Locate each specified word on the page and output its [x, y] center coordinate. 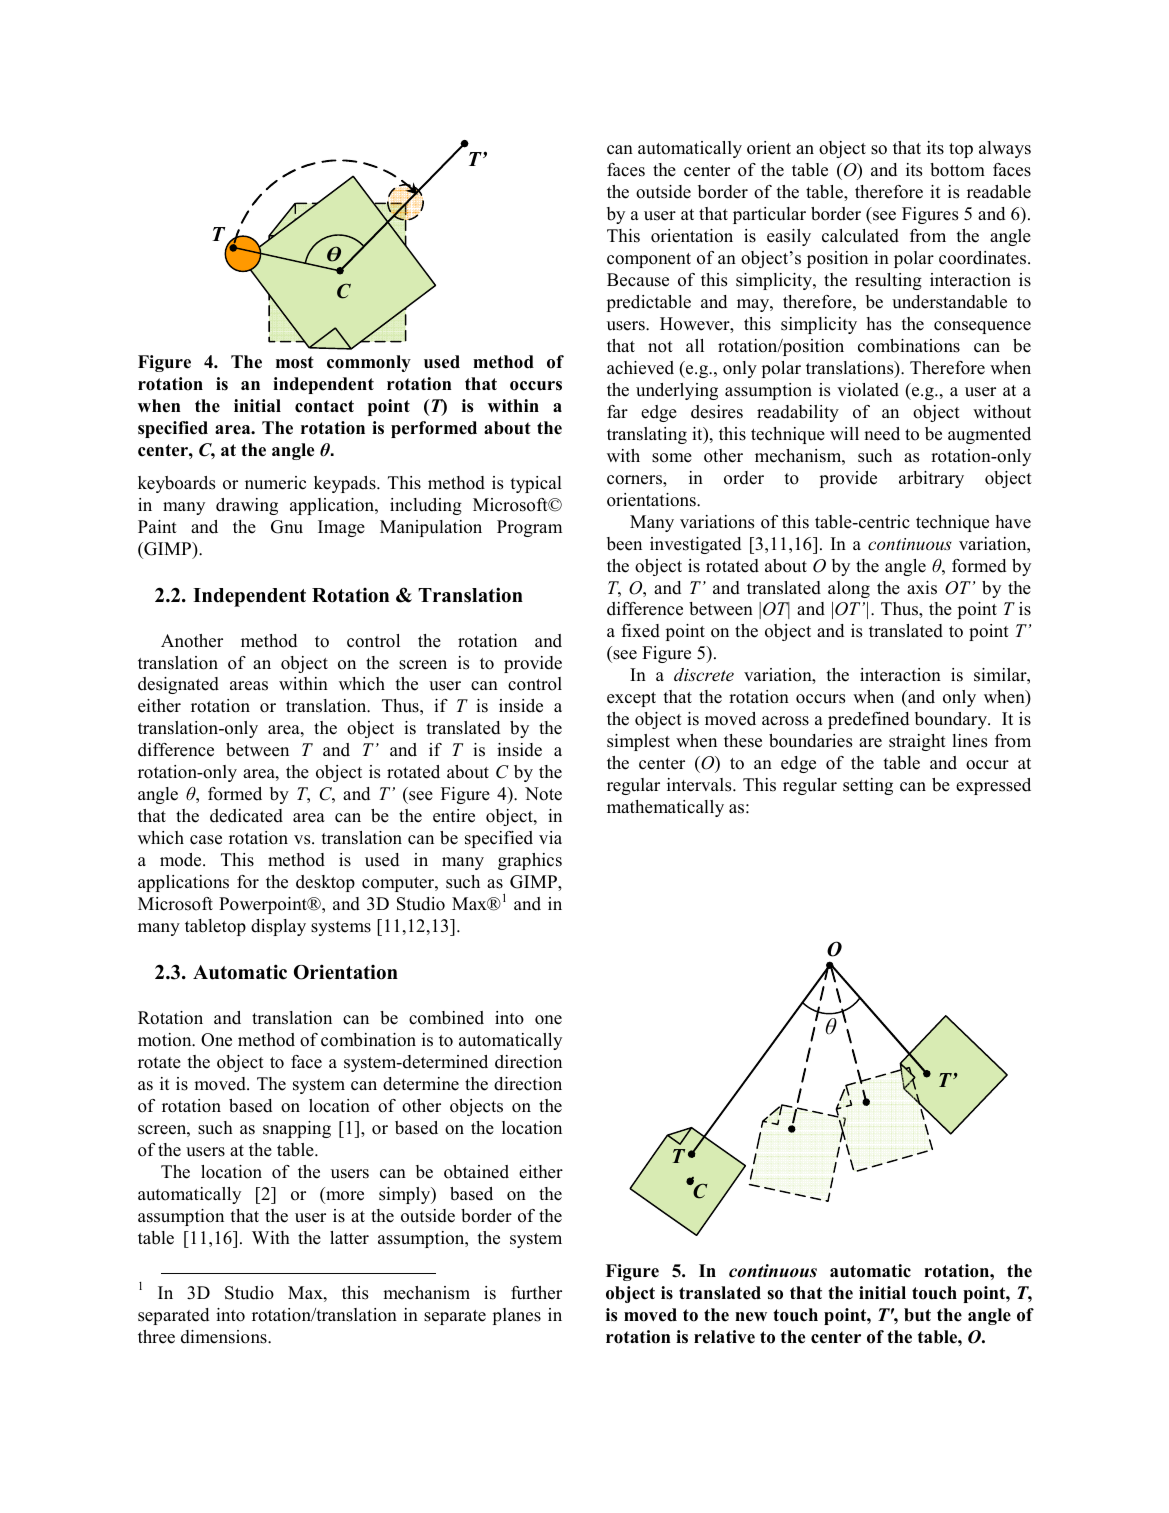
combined [446, 1018]
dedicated [246, 816]
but [917, 1315]
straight [917, 742]
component [649, 260]
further [536, 1293]
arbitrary [931, 479]
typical [536, 484]
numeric [275, 483]
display [278, 927]
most [295, 362]
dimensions [225, 1337]
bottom [957, 170]
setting [868, 786]
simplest [638, 742]
